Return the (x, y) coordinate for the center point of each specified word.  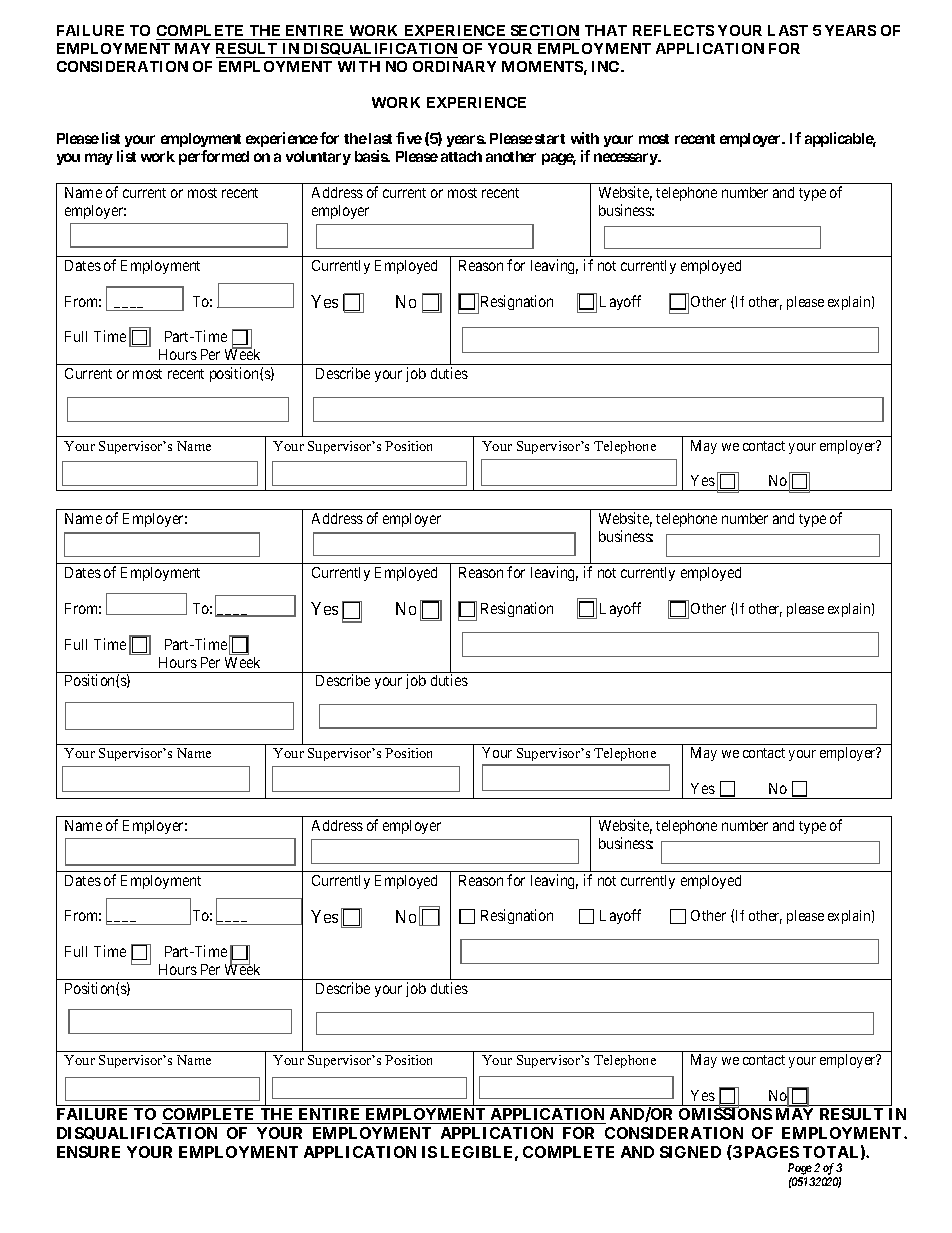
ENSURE (88, 1152)
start (550, 139)
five (409, 138)
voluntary (318, 158)
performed (214, 157)
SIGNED (690, 1152)
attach (461, 156)
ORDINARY (454, 66)
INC (607, 66)
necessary (626, 159)
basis (372, 156)
